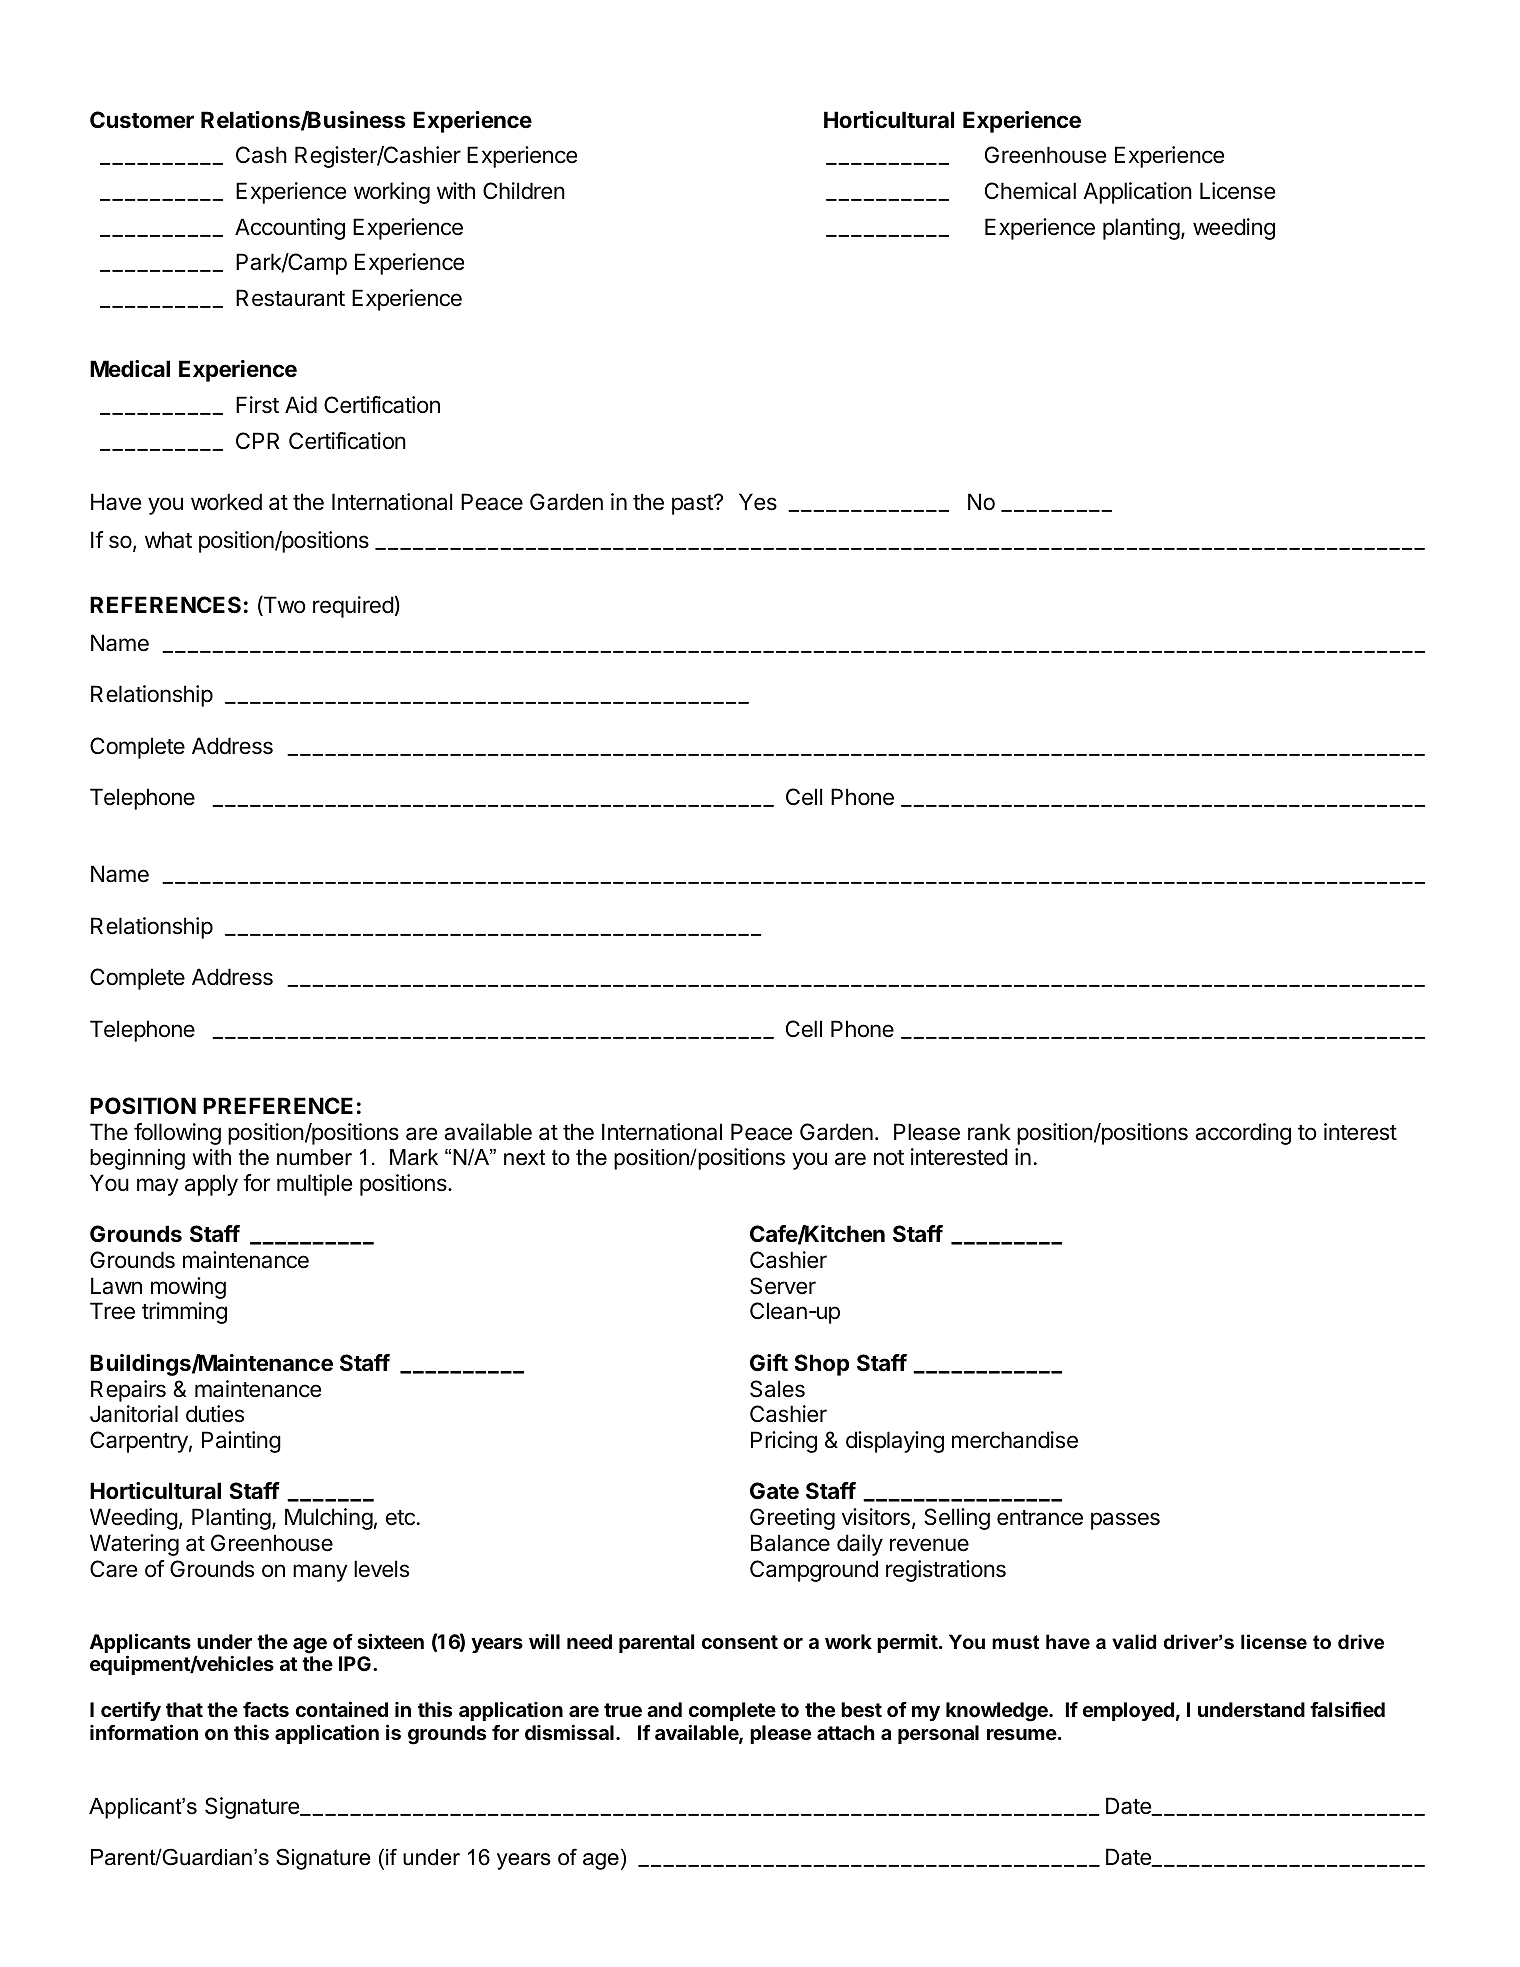 Image resolution: width=1520 pixels, height=1967 pixels. Describe the element at coordinates (524, 191) in the screenshot. I see `Children` at that location.
